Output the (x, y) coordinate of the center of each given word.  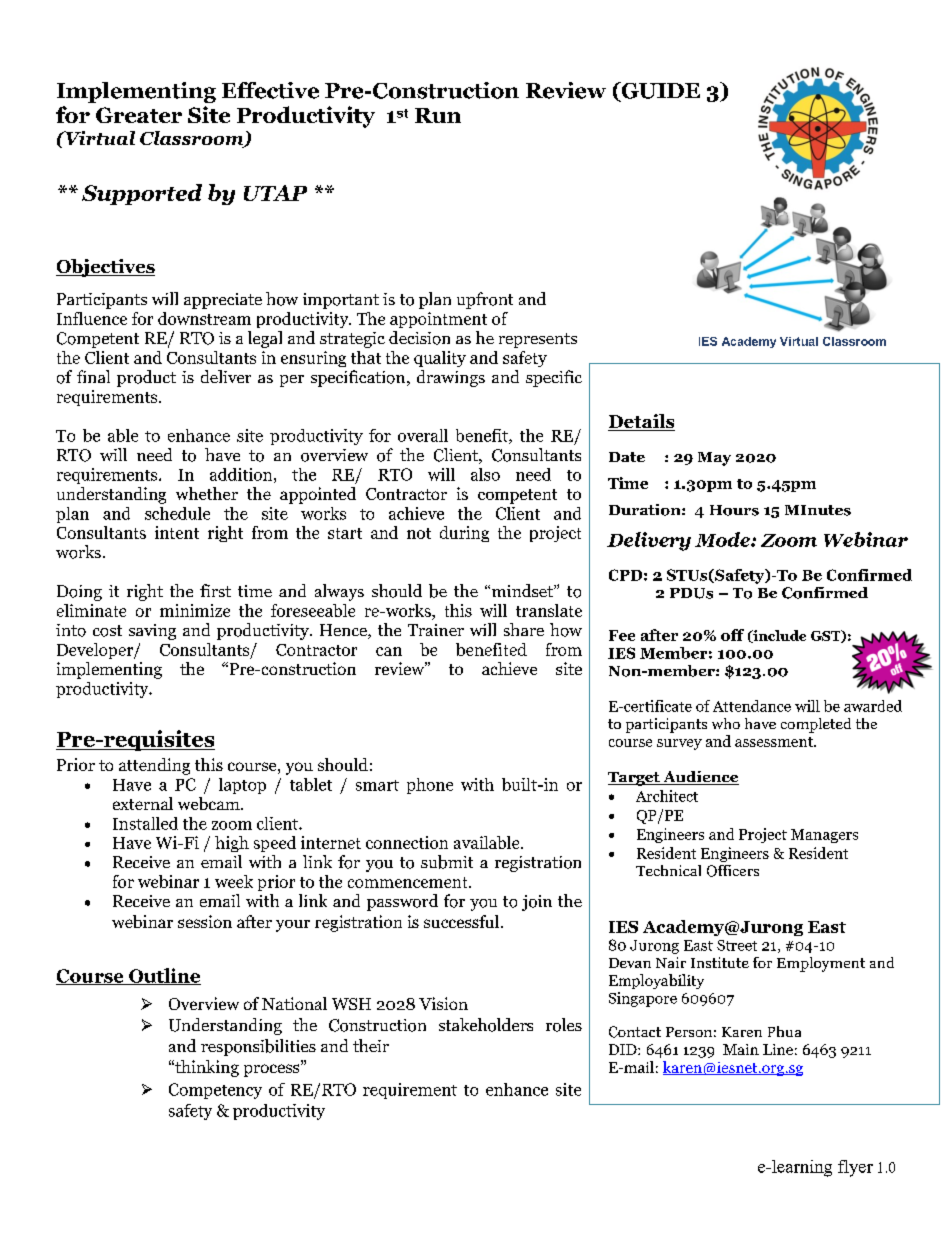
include (778, 636)
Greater (139, 115)
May (714, 459)
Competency (215, 1091)
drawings (451, 378)
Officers (733, 871)
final (93, 376)
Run (438, 115)
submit (447, 862)
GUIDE (659, 91)
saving (152, 632)
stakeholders (486, 1025)
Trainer (436, 630)
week (234, 881)
